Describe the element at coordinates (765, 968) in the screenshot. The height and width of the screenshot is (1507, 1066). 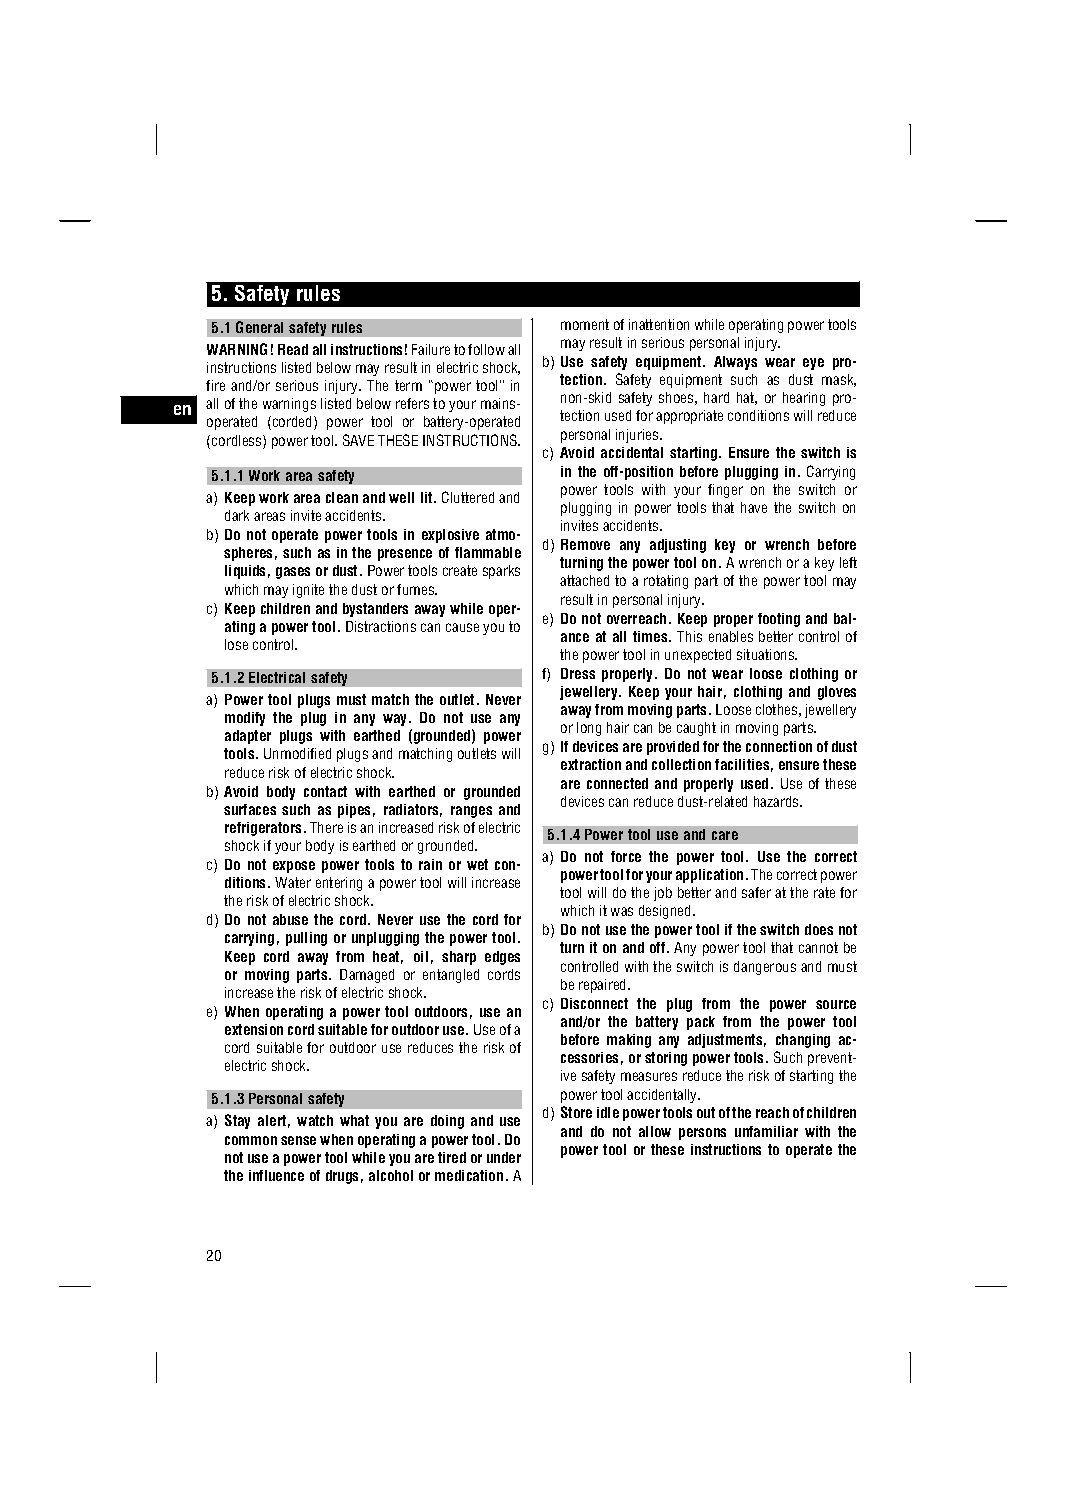
I see `dangerous` at that location.
